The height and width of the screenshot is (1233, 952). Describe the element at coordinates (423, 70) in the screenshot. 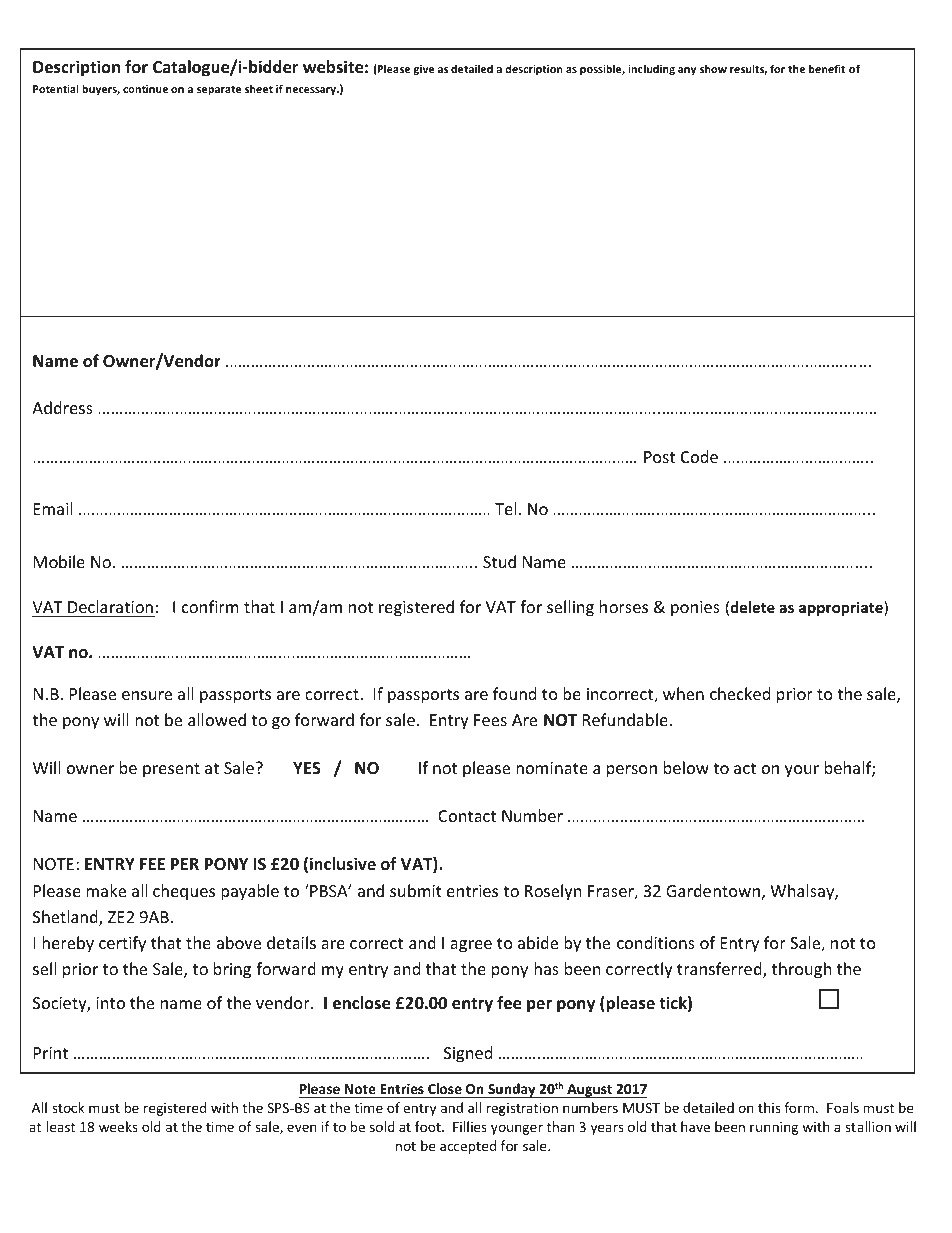

I see `give` at that location.
